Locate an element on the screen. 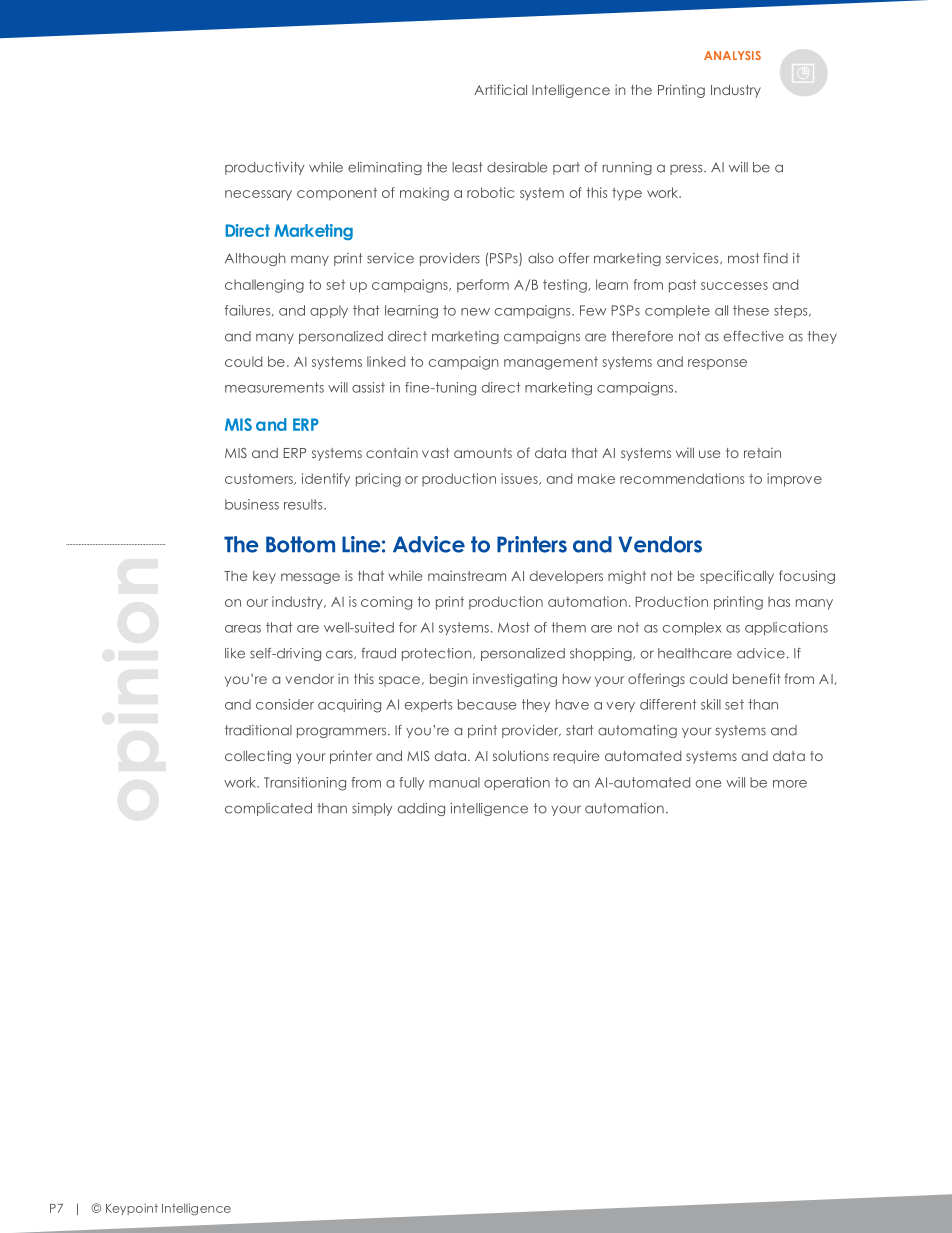  ANALYSIS is located at coordinates (732, 55).
